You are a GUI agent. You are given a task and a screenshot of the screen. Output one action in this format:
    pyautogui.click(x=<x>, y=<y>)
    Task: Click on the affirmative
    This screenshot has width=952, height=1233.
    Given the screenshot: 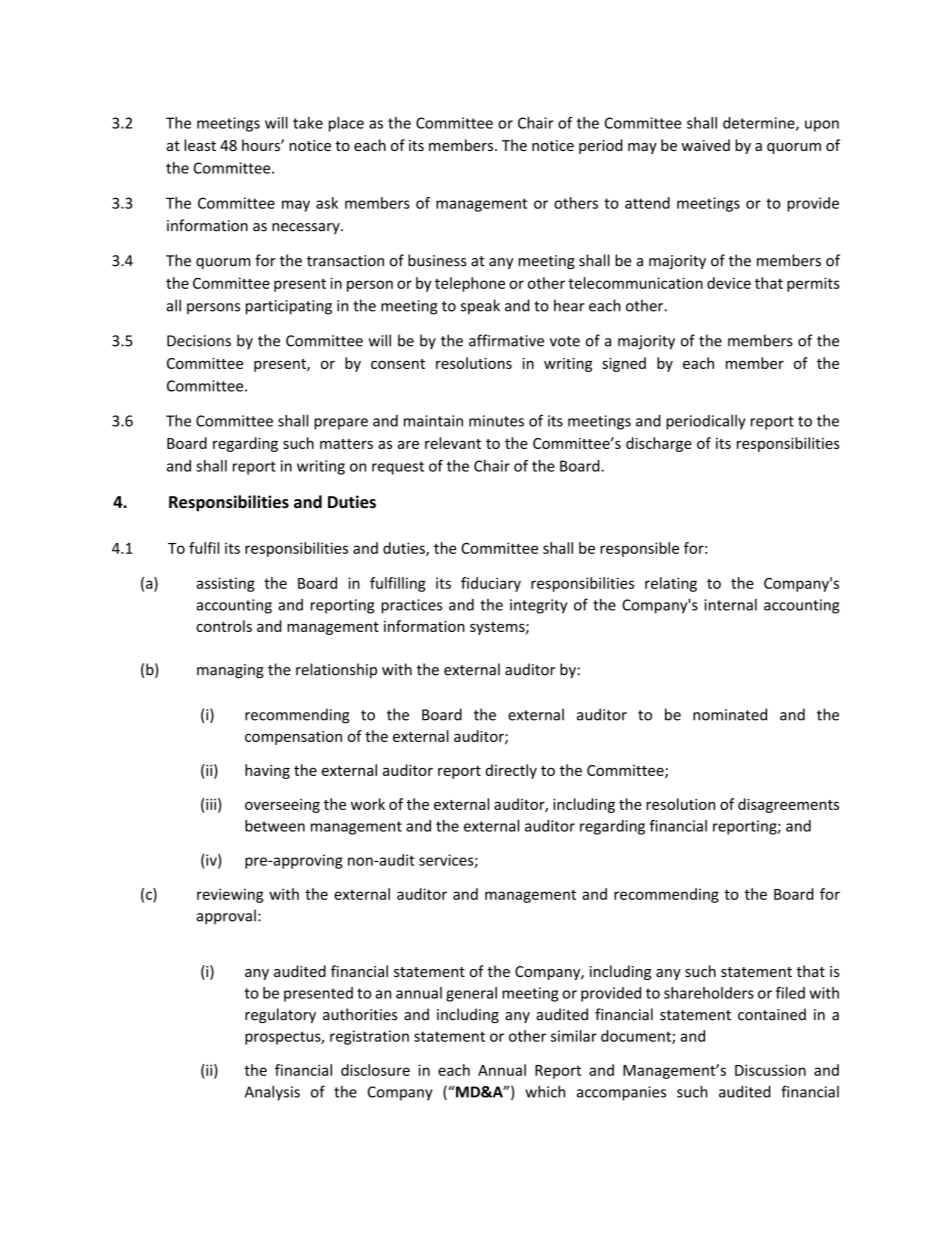 What is the action you would take?
    pyautogui.click(x=506, y=340)
